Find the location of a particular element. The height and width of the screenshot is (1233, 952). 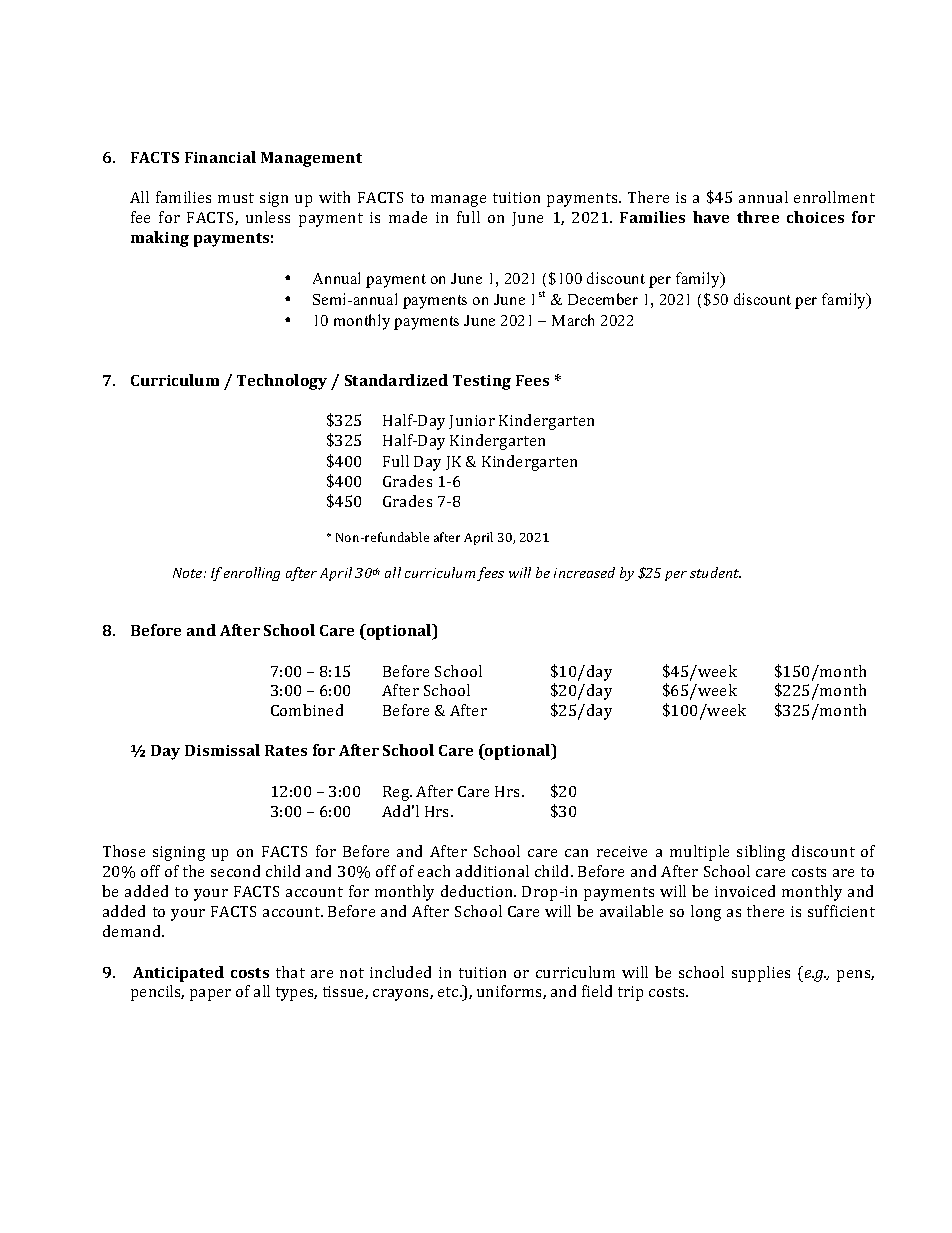

made is located at coordinates (408, 217).
